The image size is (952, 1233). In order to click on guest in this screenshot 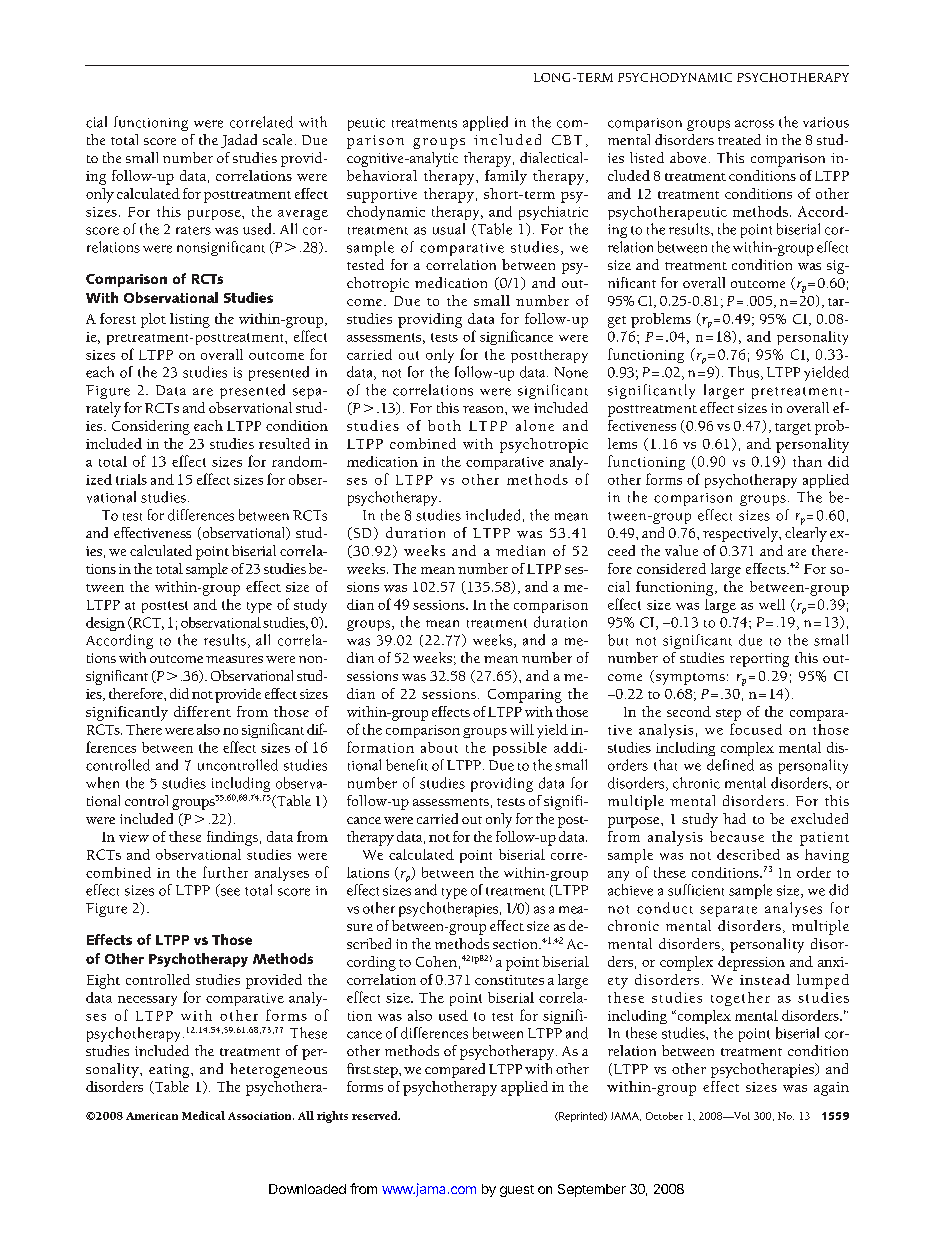, I will do `click(517, 1191)`.
